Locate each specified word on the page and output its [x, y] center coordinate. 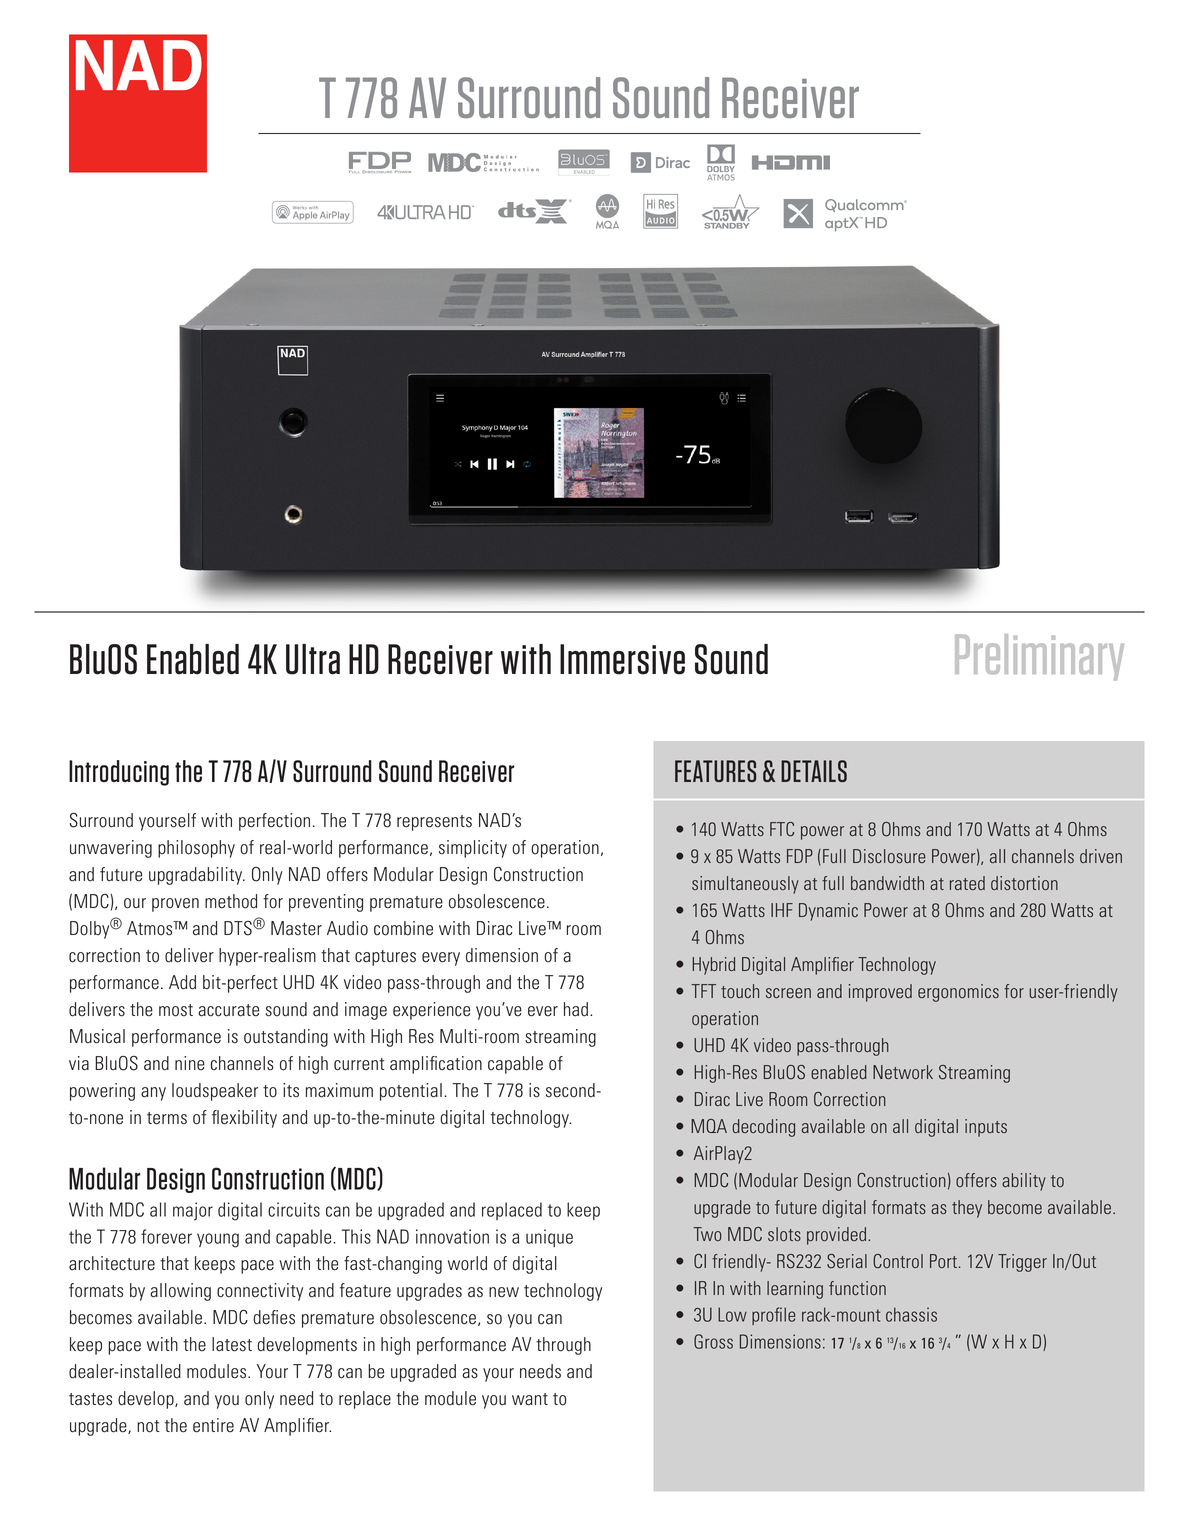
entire [213, 1425]
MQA [709, 1126]
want [530, 1399]
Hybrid [713, 966]
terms [167, 1118]
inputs [986, 1128]
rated [967, 883]
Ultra [313, 659]
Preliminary [1039, 657]
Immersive [622, 659]
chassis [911, 1314]
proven [175, 905]
